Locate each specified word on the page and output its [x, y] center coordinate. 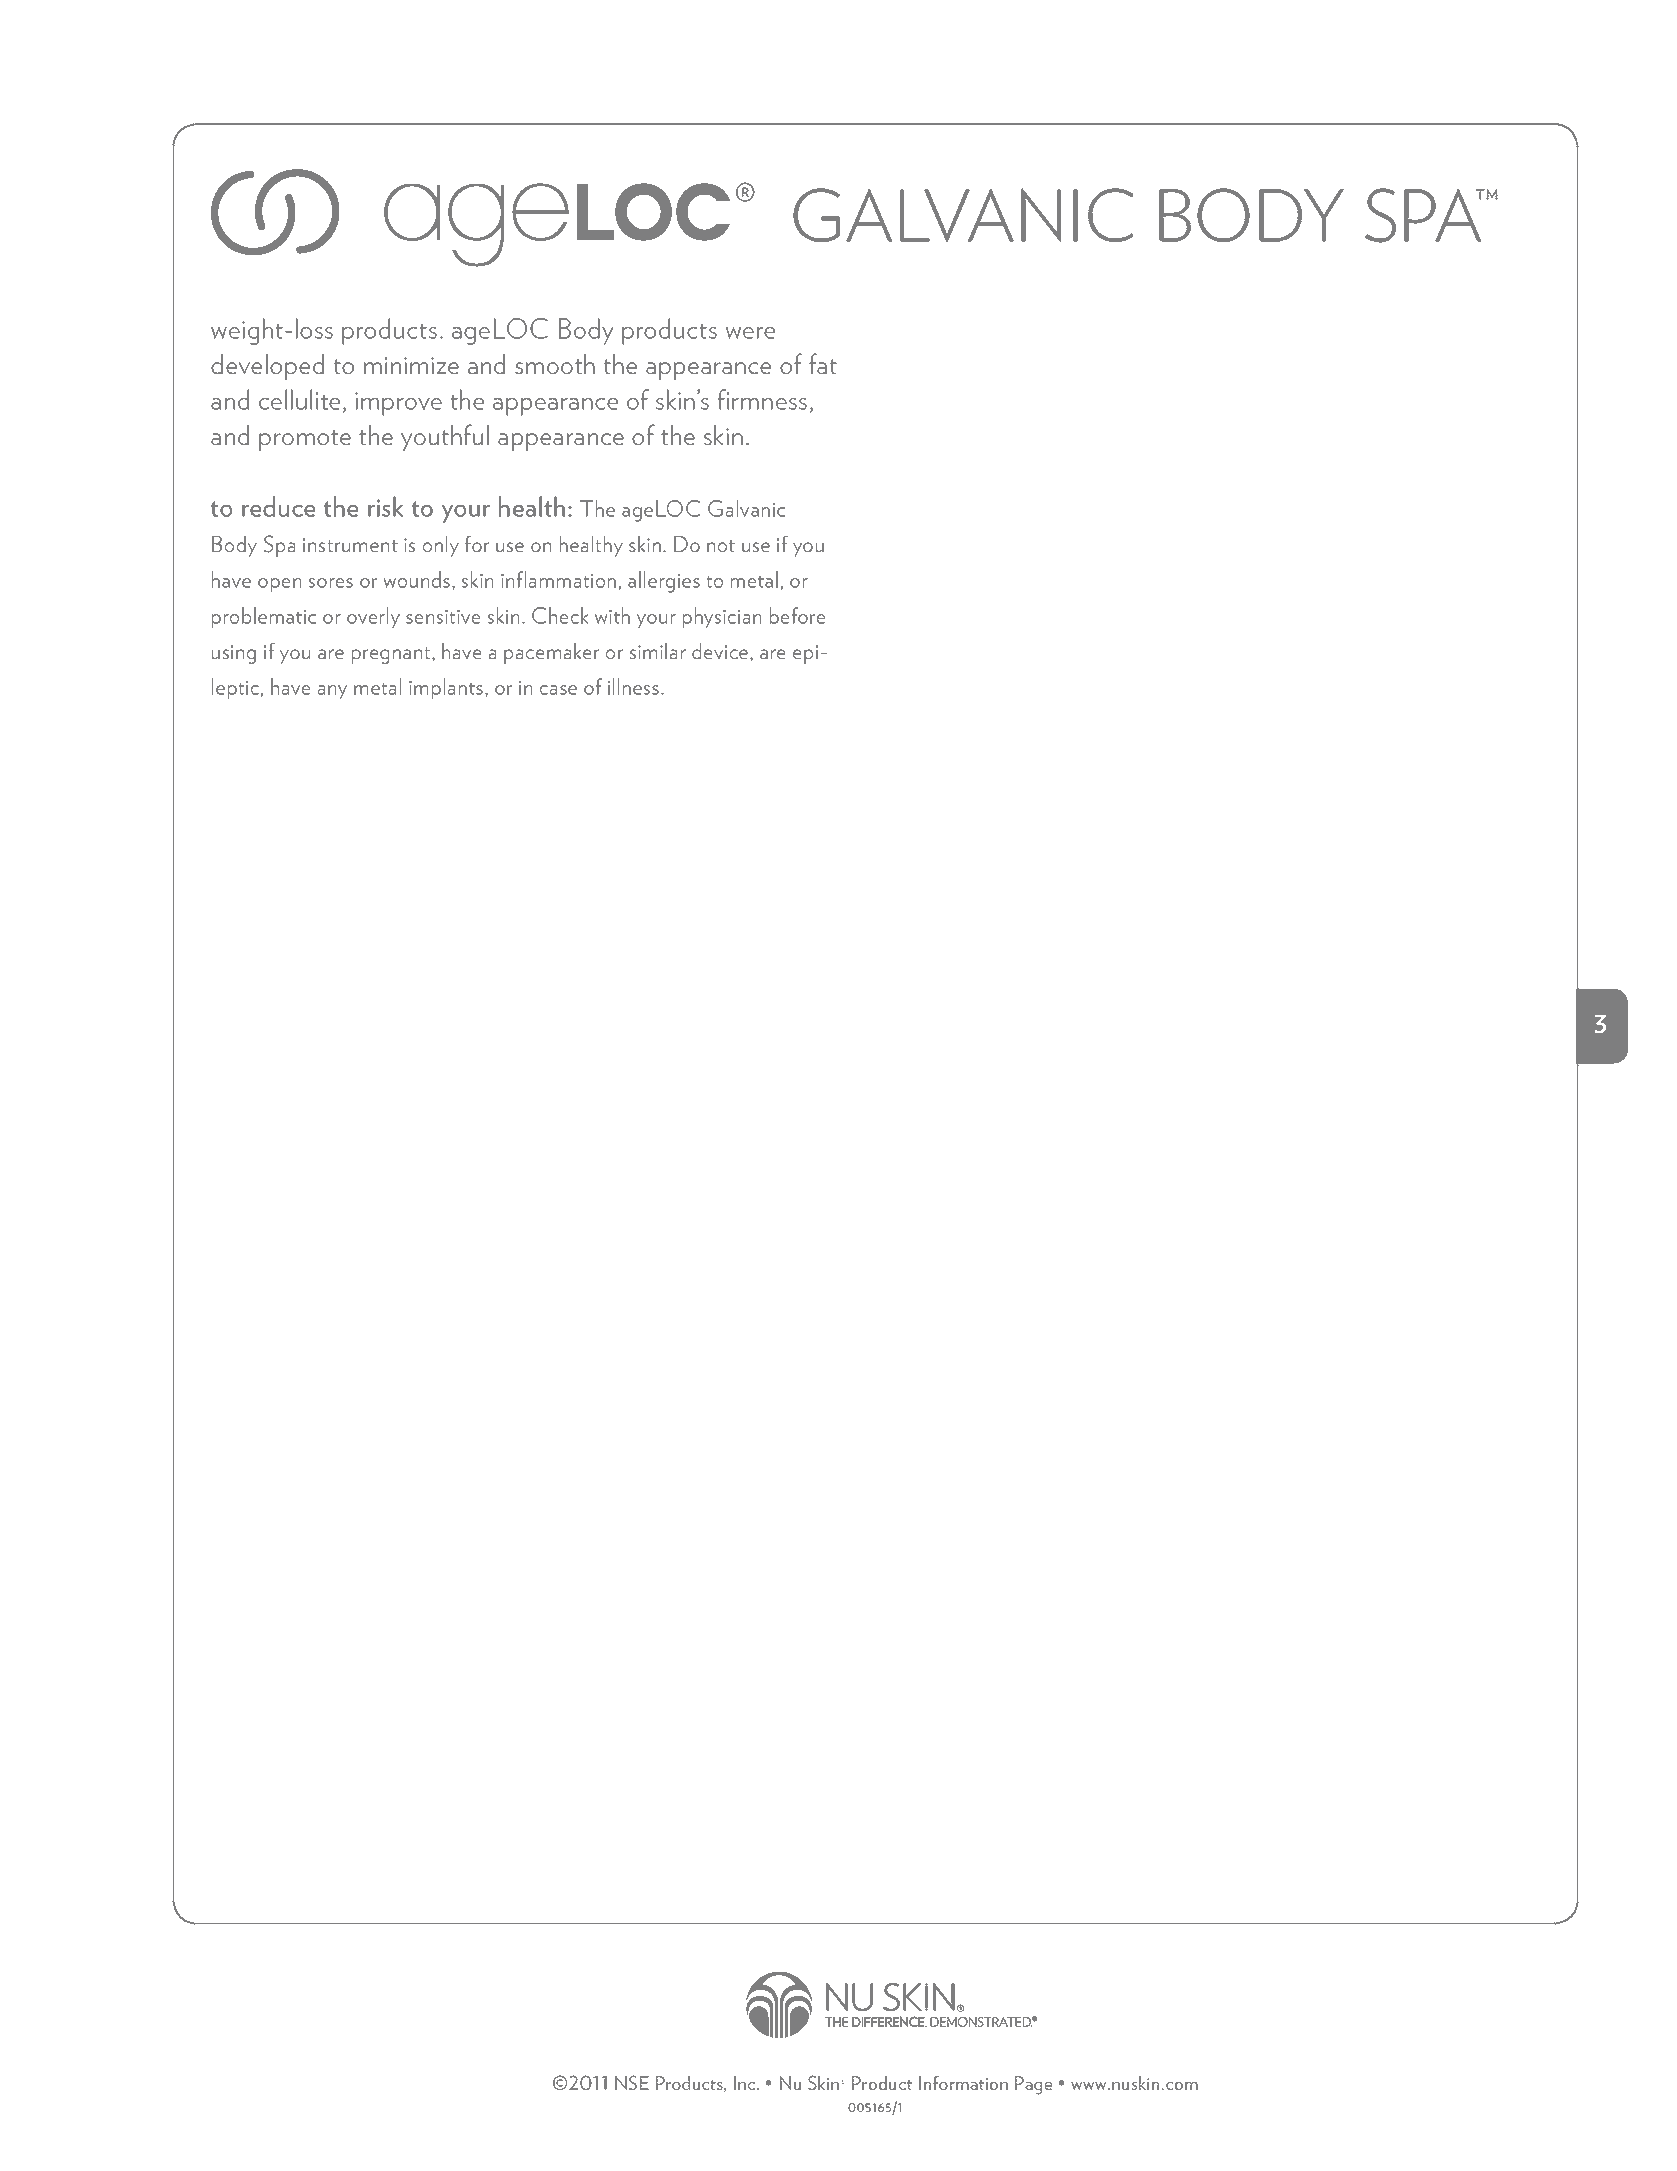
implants [446, 688]
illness [633, 686]
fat [823, 363]
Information [963, 2083]
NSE [632, 2082]
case [558, 690]
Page [1033, 2085]
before [797, 615]
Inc [746, 2083]
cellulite [299, 399]
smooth [555, 364]
